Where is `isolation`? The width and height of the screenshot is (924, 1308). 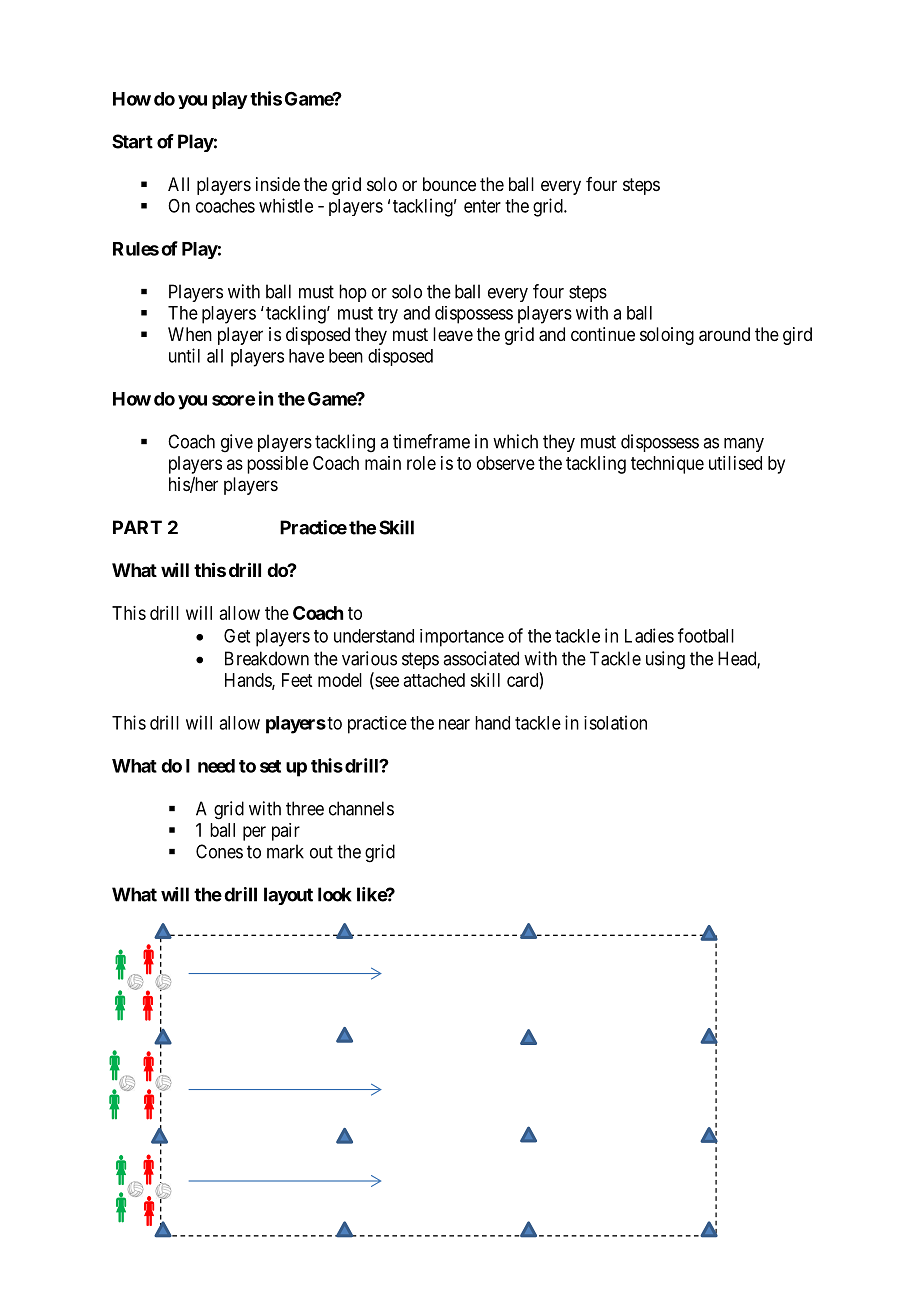 isolation is located at coordinates (615, 722).
